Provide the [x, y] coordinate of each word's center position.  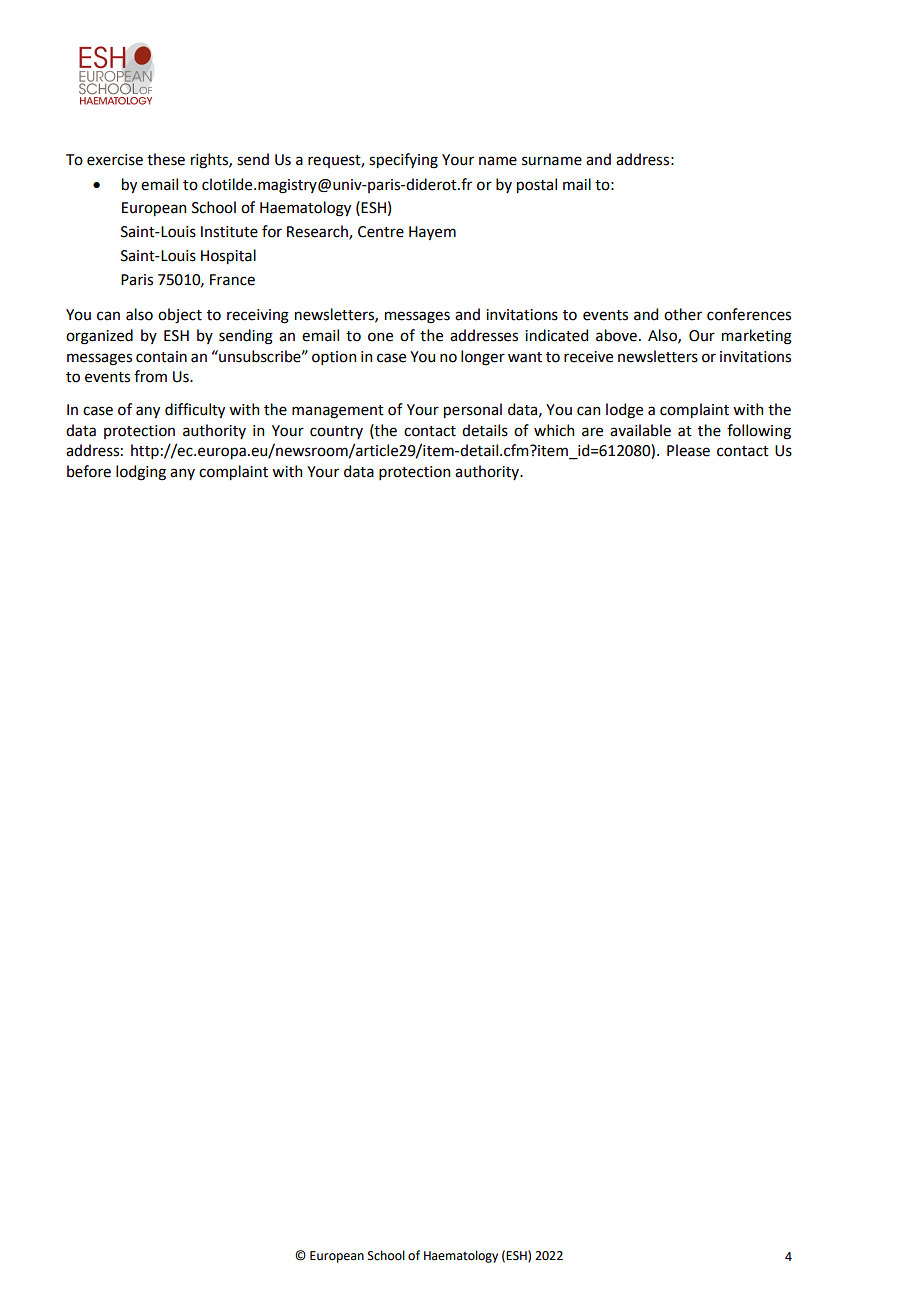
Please [688, 450]
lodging [141, 473]
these [166, 159]
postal [537, 185]
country [336, 432]
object [180, 316]
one [380, 337]
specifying [403, 161]
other [683, 314]
